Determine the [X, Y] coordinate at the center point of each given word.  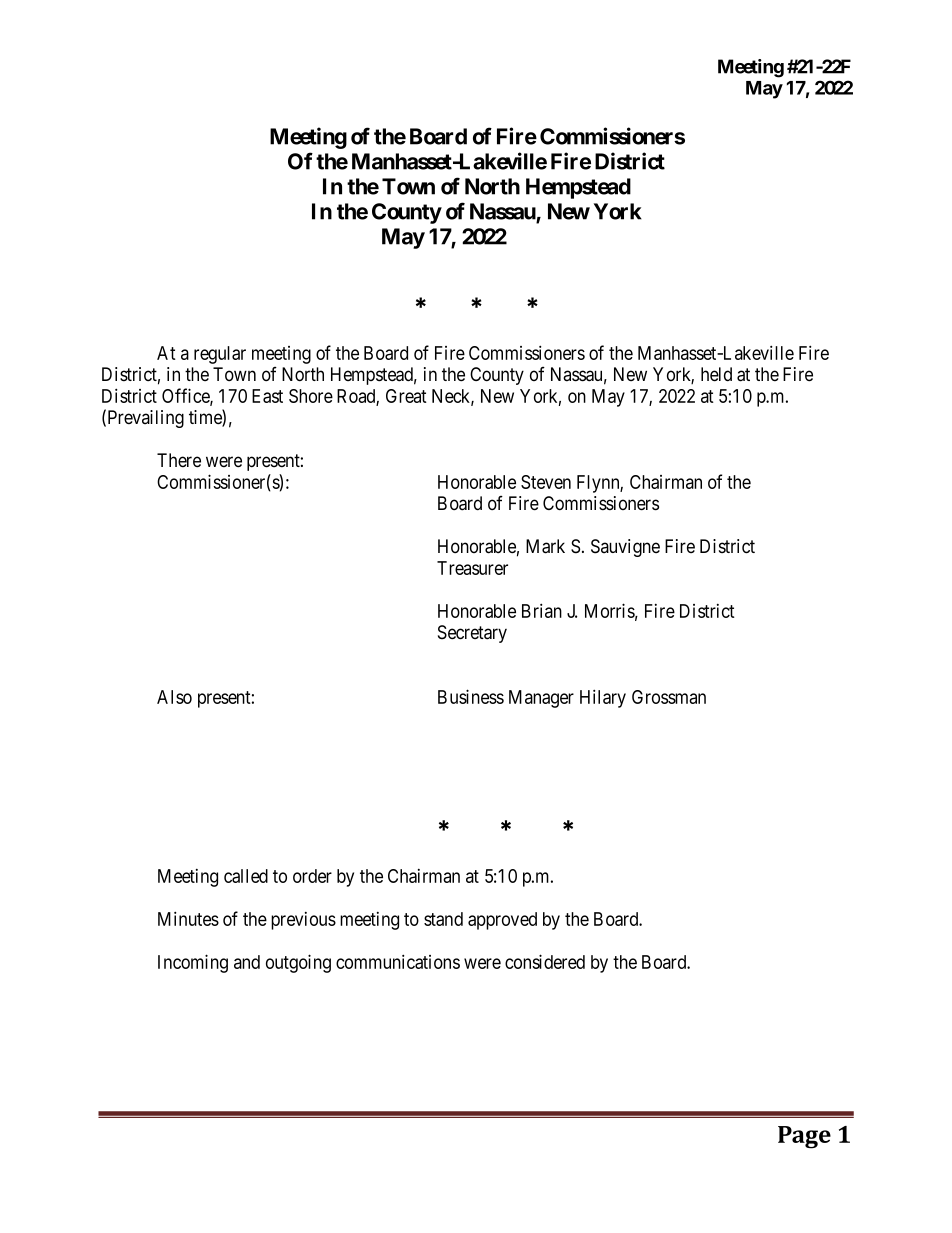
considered [545, 961]
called [246, 876]
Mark [545, 546]
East [267, 396]
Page [804, 1137]
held [716, 374]
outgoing [298, 963]
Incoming [193, 963]
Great [406, 396]
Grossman [669, 697]
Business [471, 696]
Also [174, 697]
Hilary [603, 698]
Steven [546, 482]
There [179, 460]
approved [502, 921]
